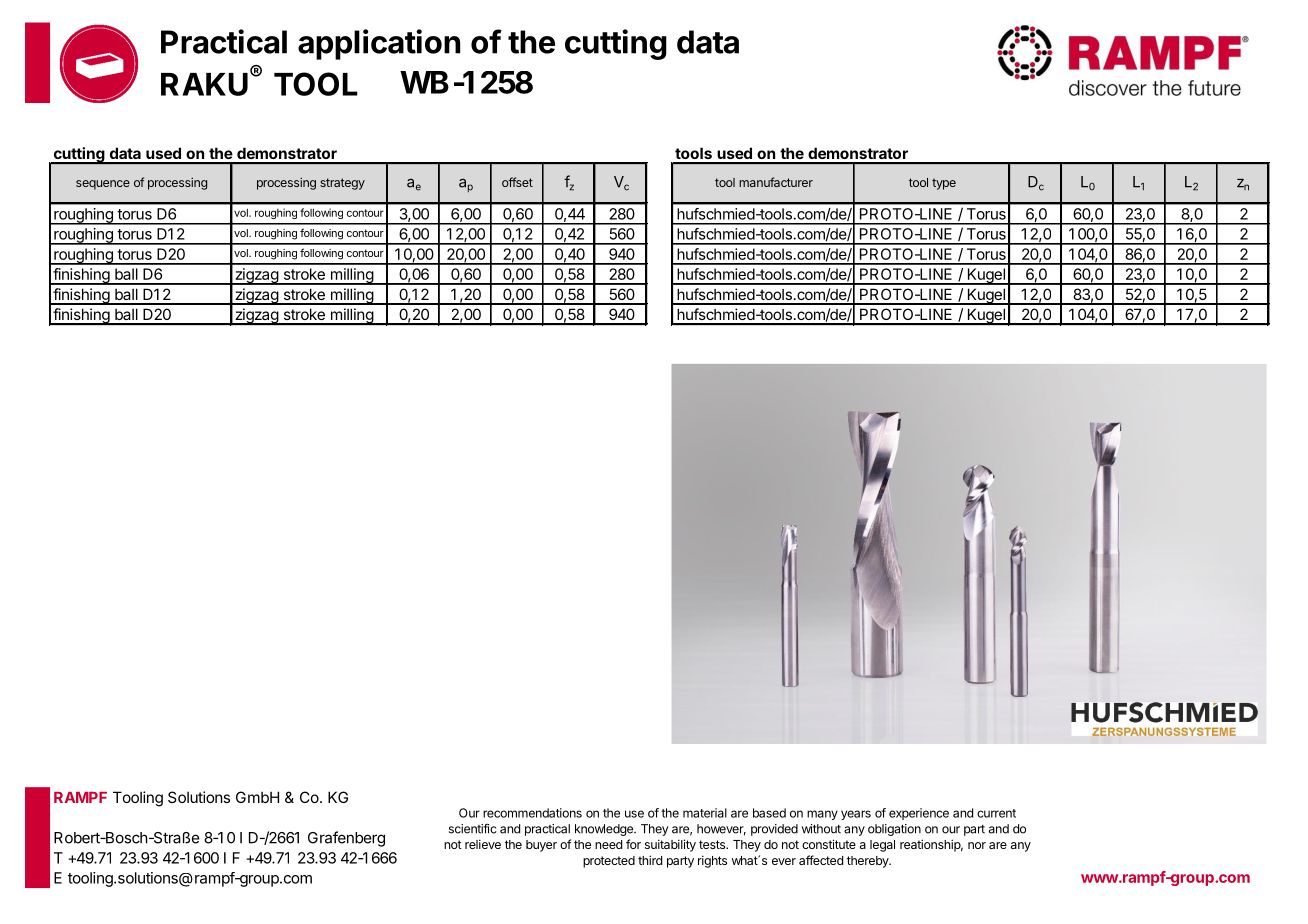  Describe the element at coordinates (379, 44) in the document. I see `application` at that location.
